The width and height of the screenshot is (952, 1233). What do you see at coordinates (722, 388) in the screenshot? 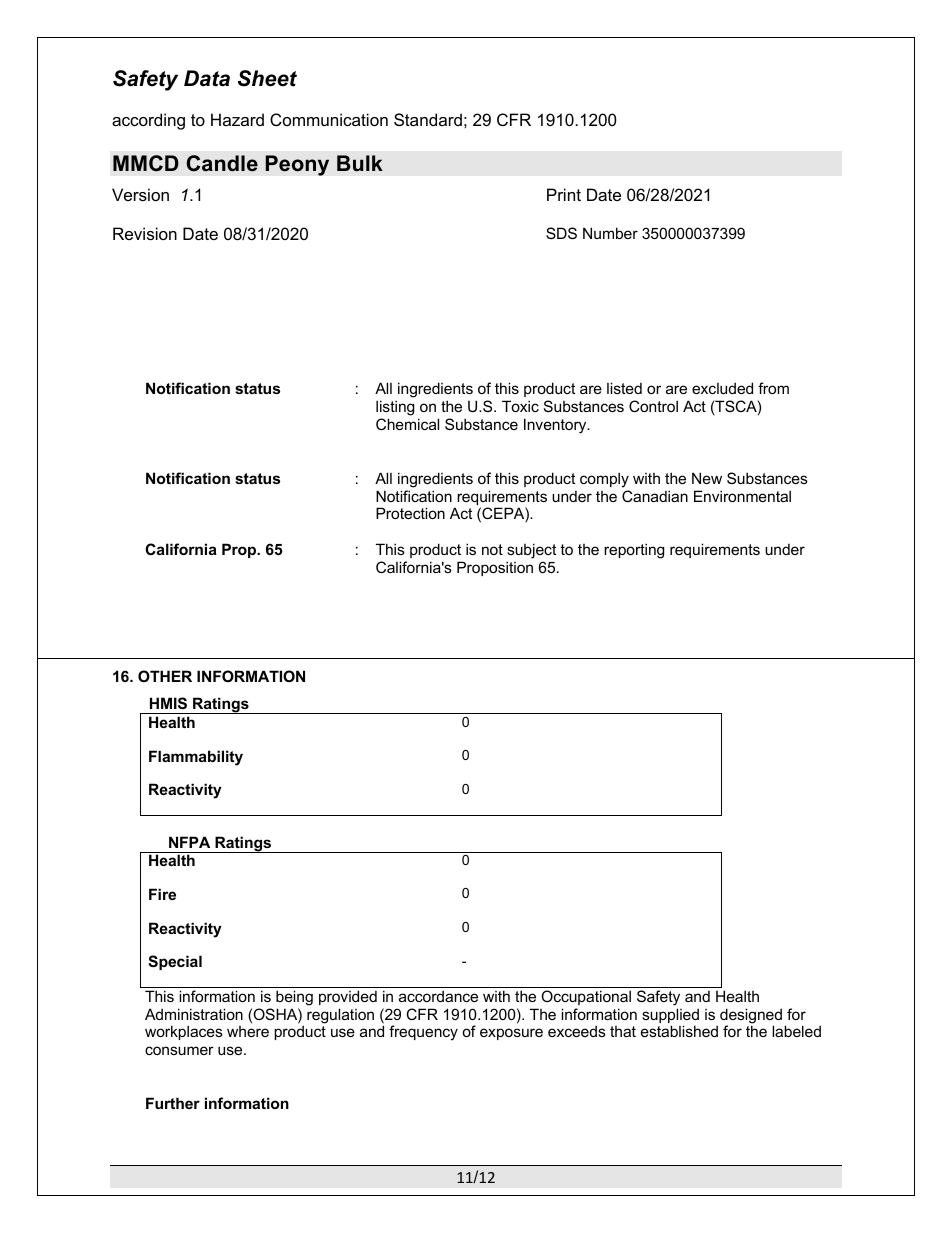
I see `excluded` at bounding box center [722, 388].
